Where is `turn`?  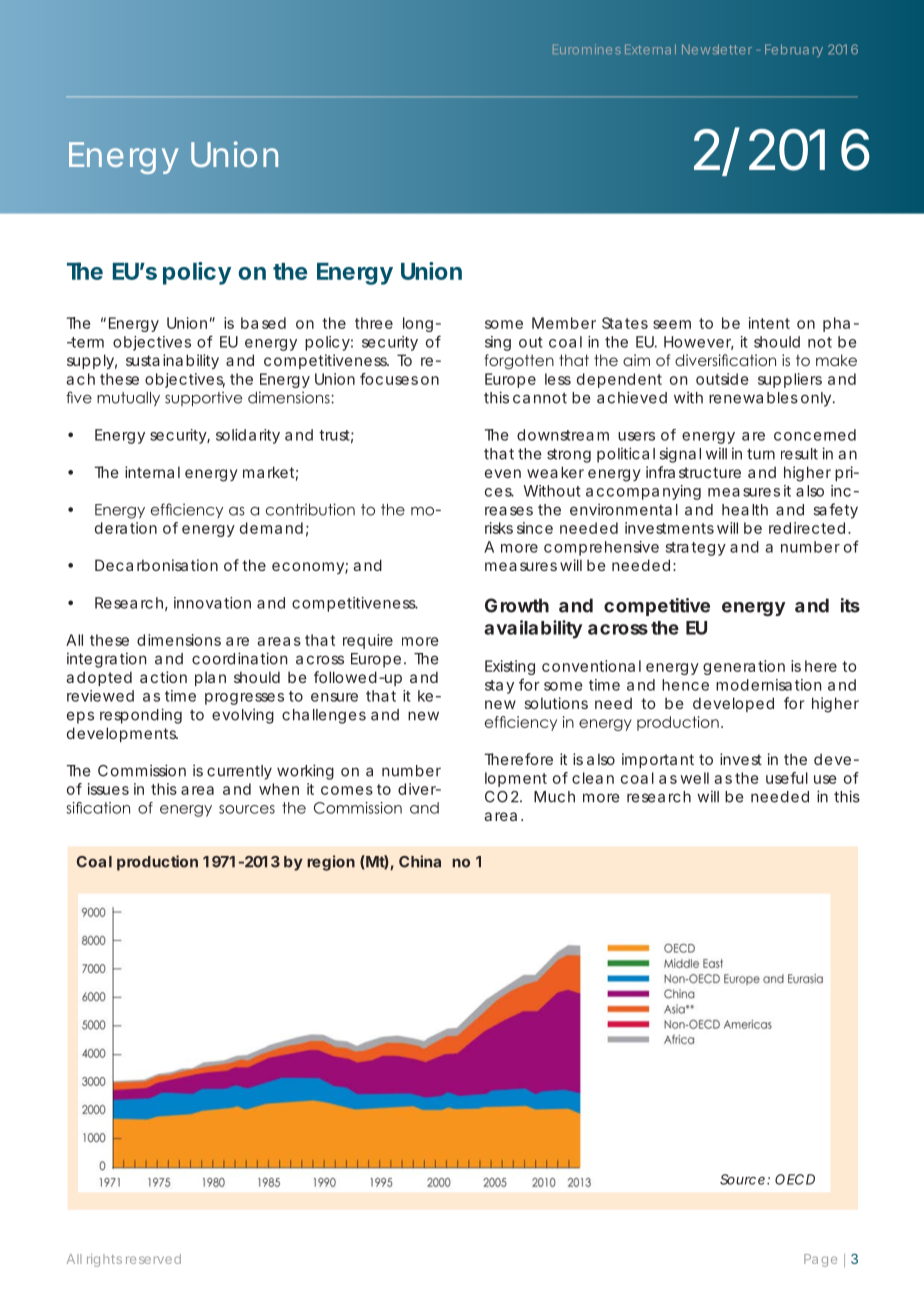 turn is located at coordinates (761, 454).
